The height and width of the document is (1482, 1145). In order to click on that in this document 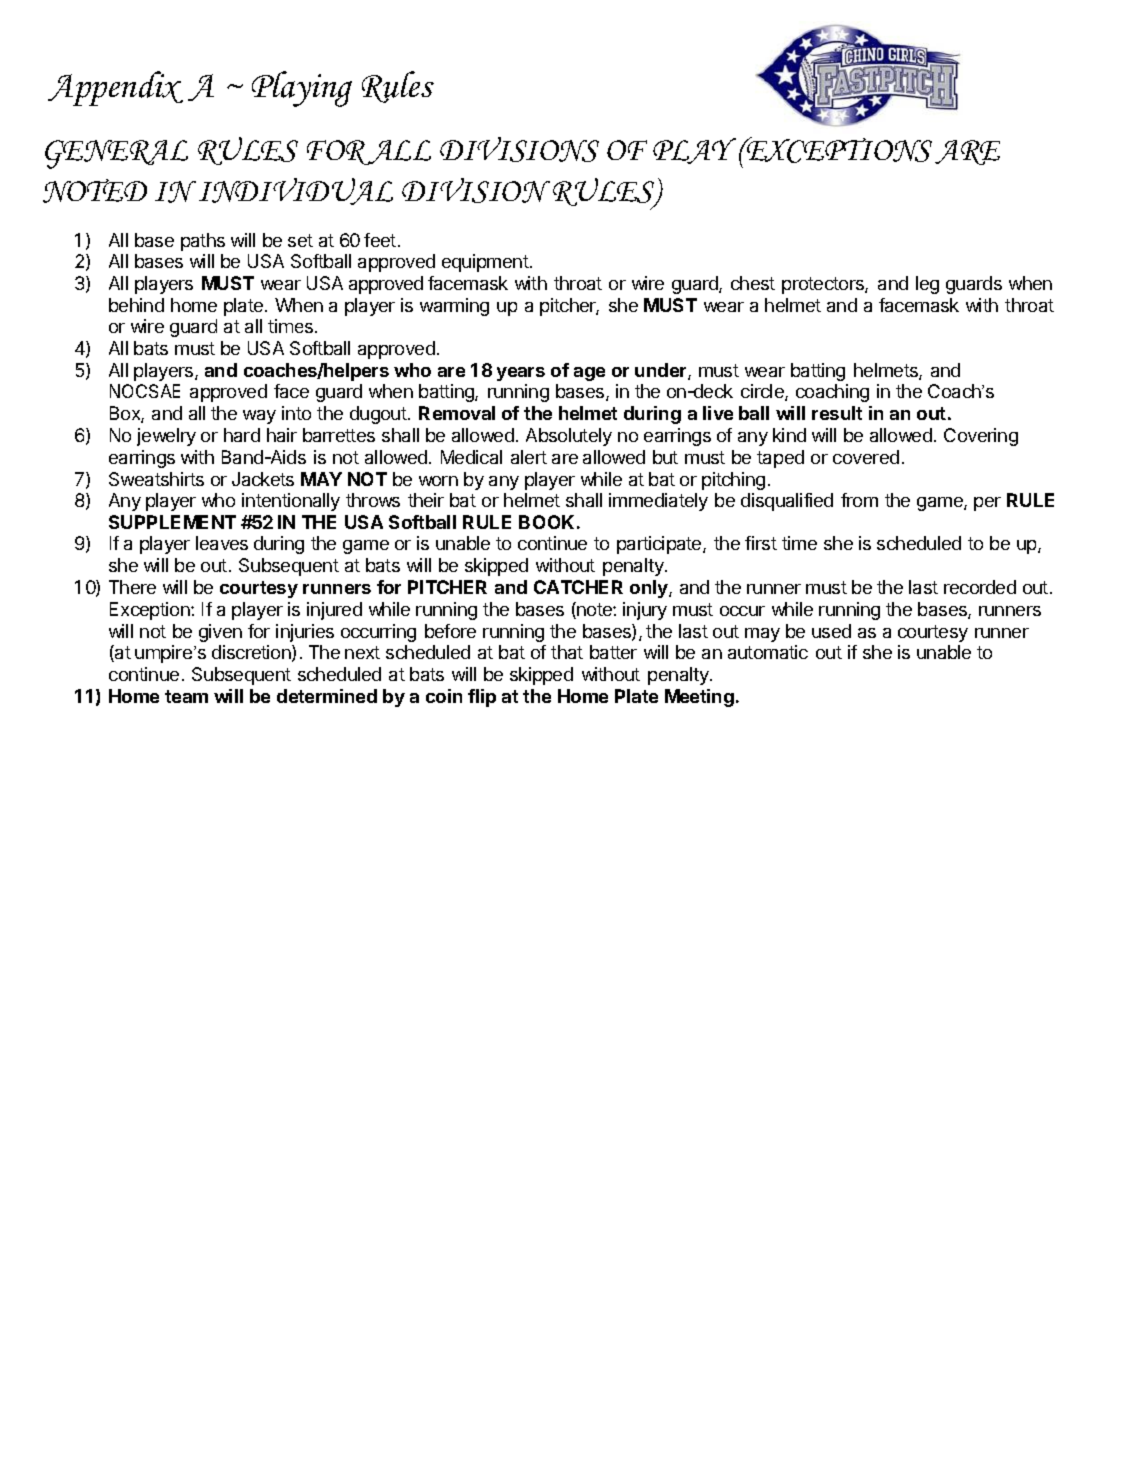, I will do `click(567, 652)`.
